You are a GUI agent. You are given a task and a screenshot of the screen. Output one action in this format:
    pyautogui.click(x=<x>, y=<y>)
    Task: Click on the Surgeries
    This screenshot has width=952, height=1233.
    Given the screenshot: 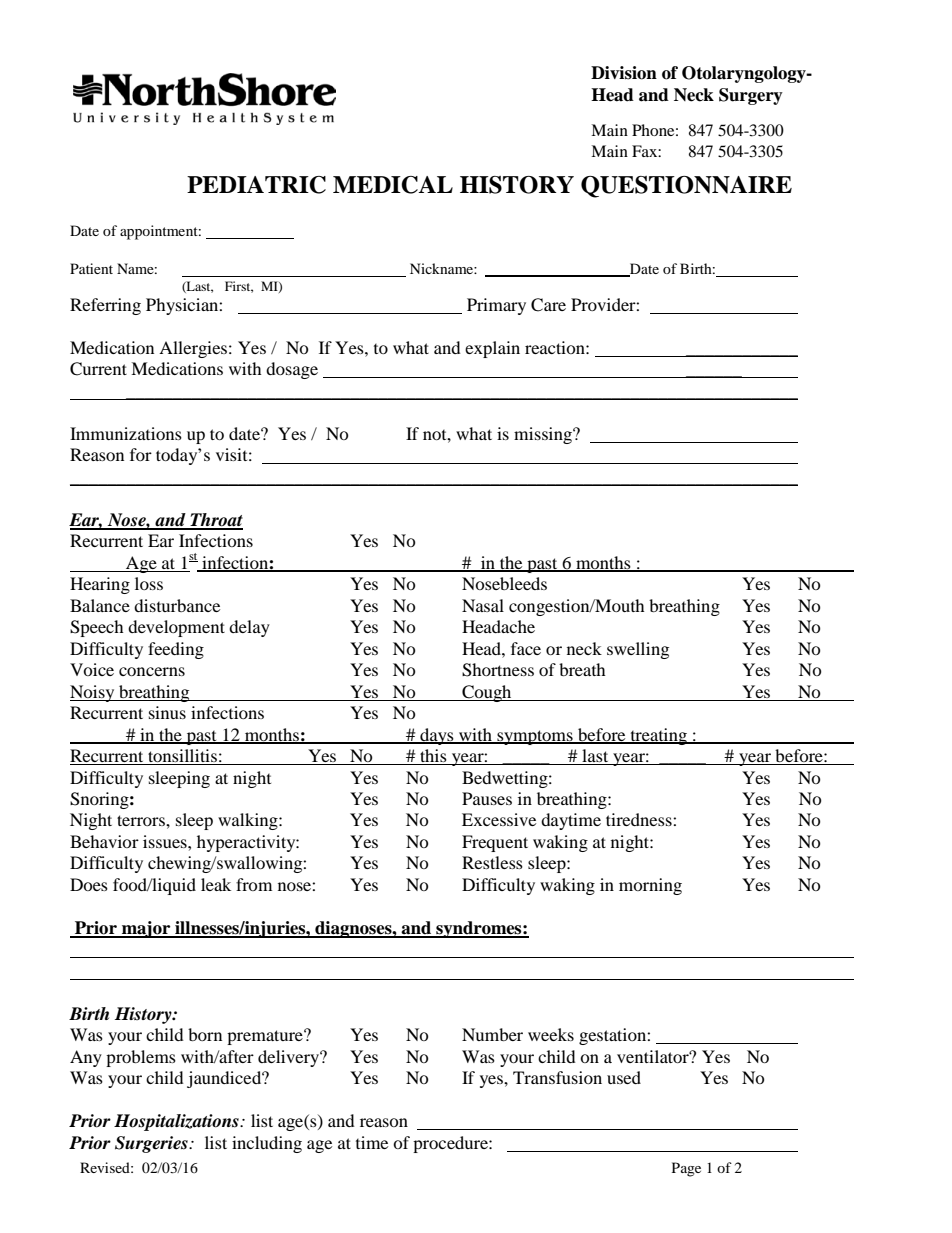 What is the action you would take?
    pyautogui.click(x=152, y=1144)
